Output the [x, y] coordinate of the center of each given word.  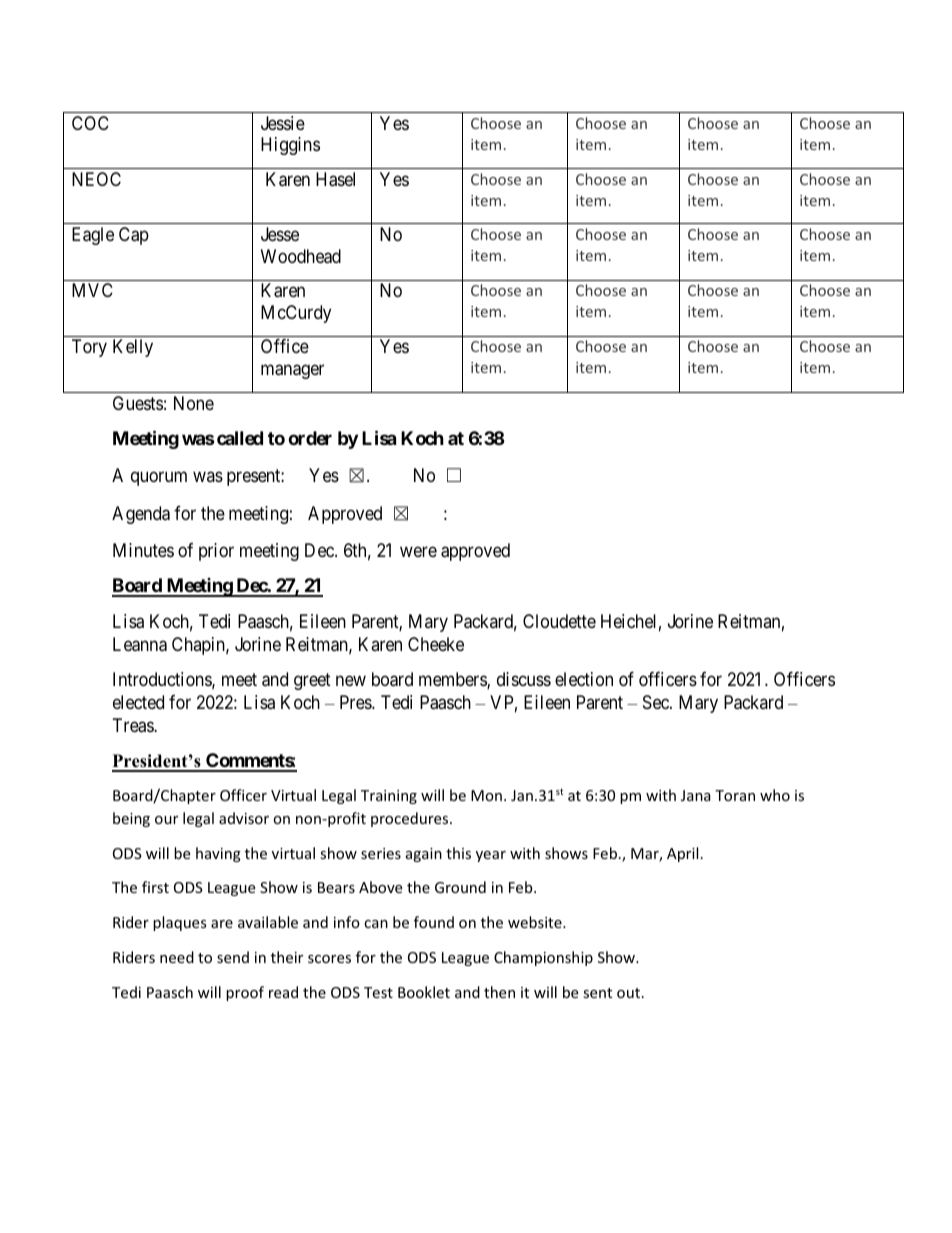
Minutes [143, 550]
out [628, 993]
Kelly [133, 348]
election [584, 679]
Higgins [290, 146]
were [418, 551]
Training [389, 797]
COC [90, 123]
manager [292, 371]
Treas [134, 725]
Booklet [424, 992]
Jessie [283, 123]
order [310, 438]
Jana [696, 795]
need [177, 957]
